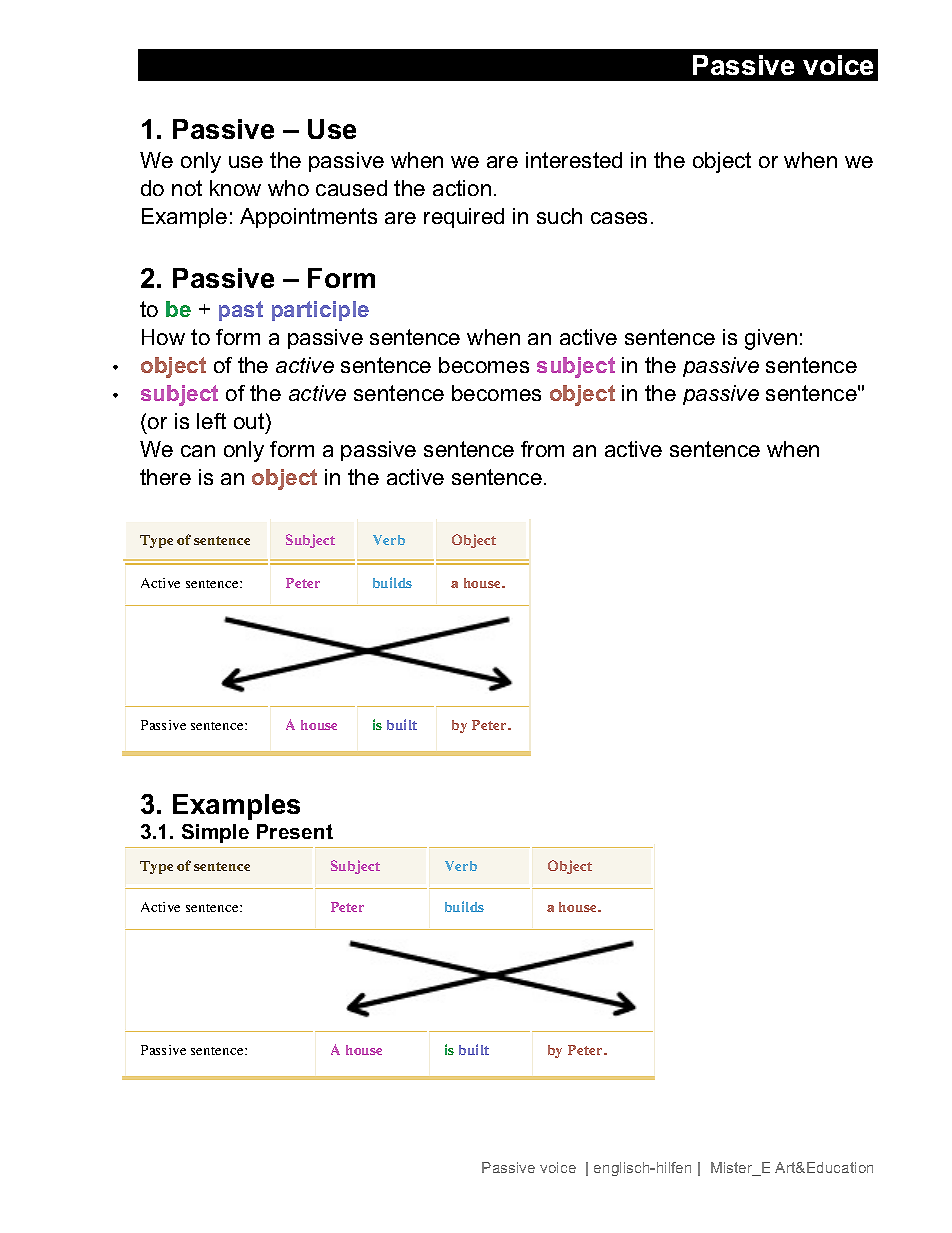 The height and width of the document is (1233, 952). What do you see at coordinates (771, 339) in the document?
I see `given` at bounding box center [771, 339].
